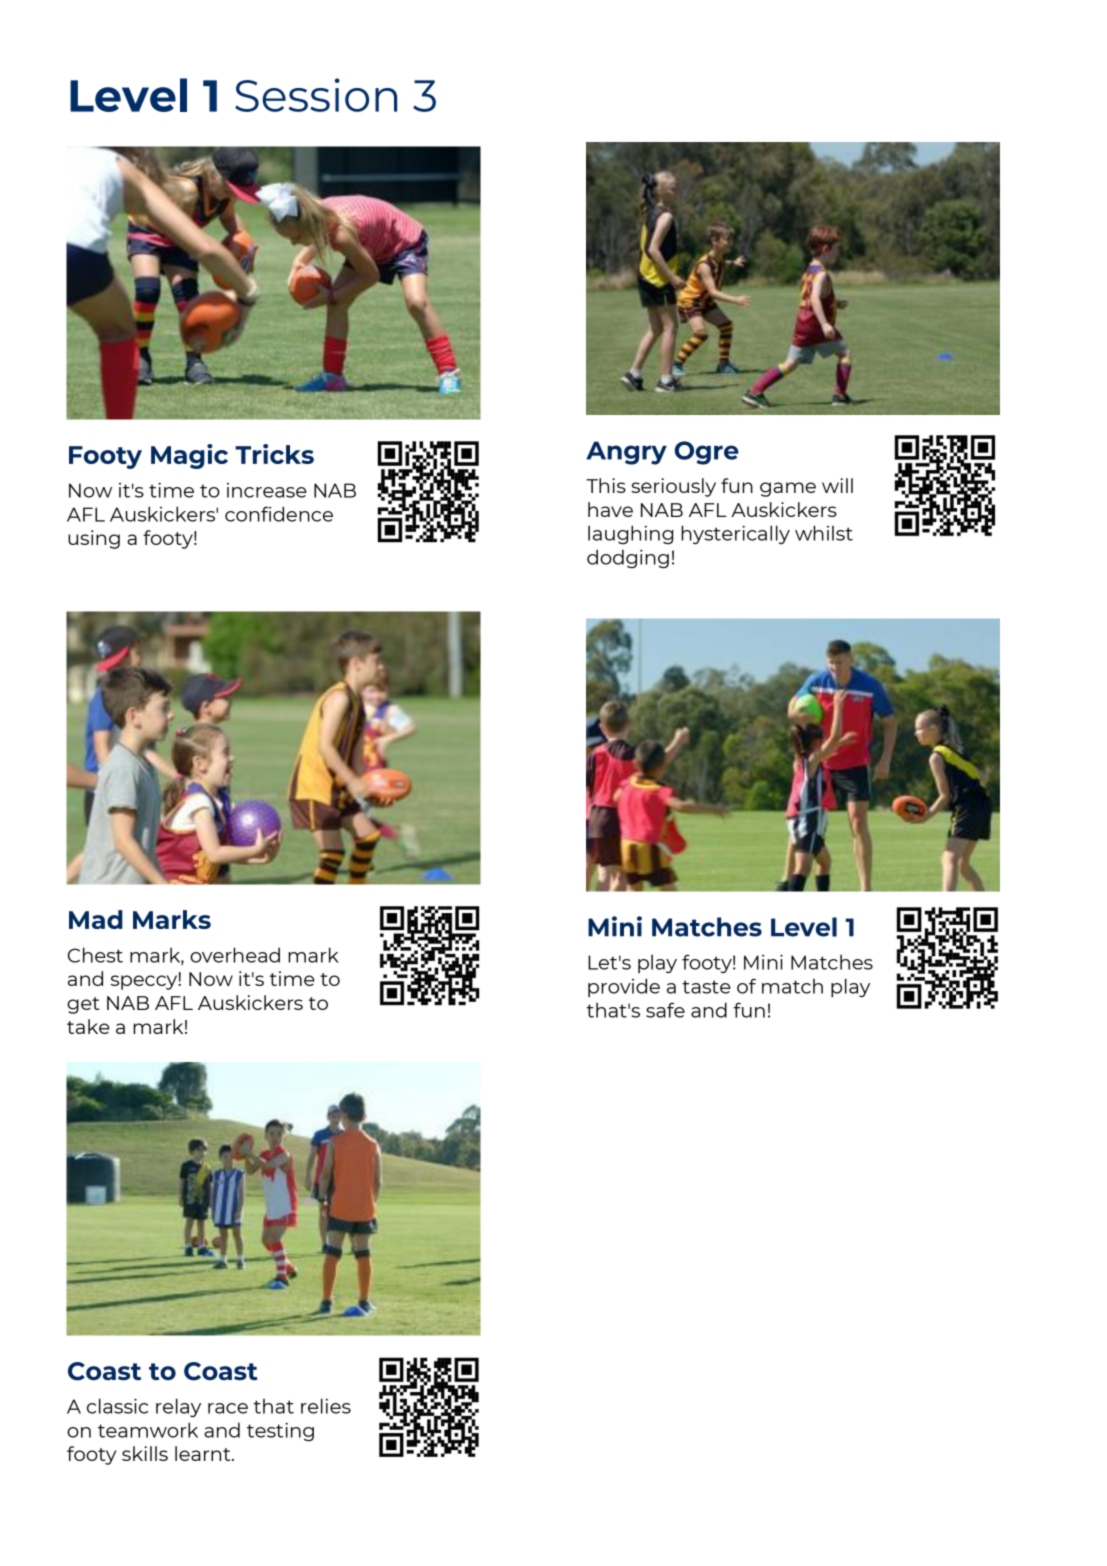 This image has height=1566, width=1107. I want to click on relies, so click(326, 1406).
